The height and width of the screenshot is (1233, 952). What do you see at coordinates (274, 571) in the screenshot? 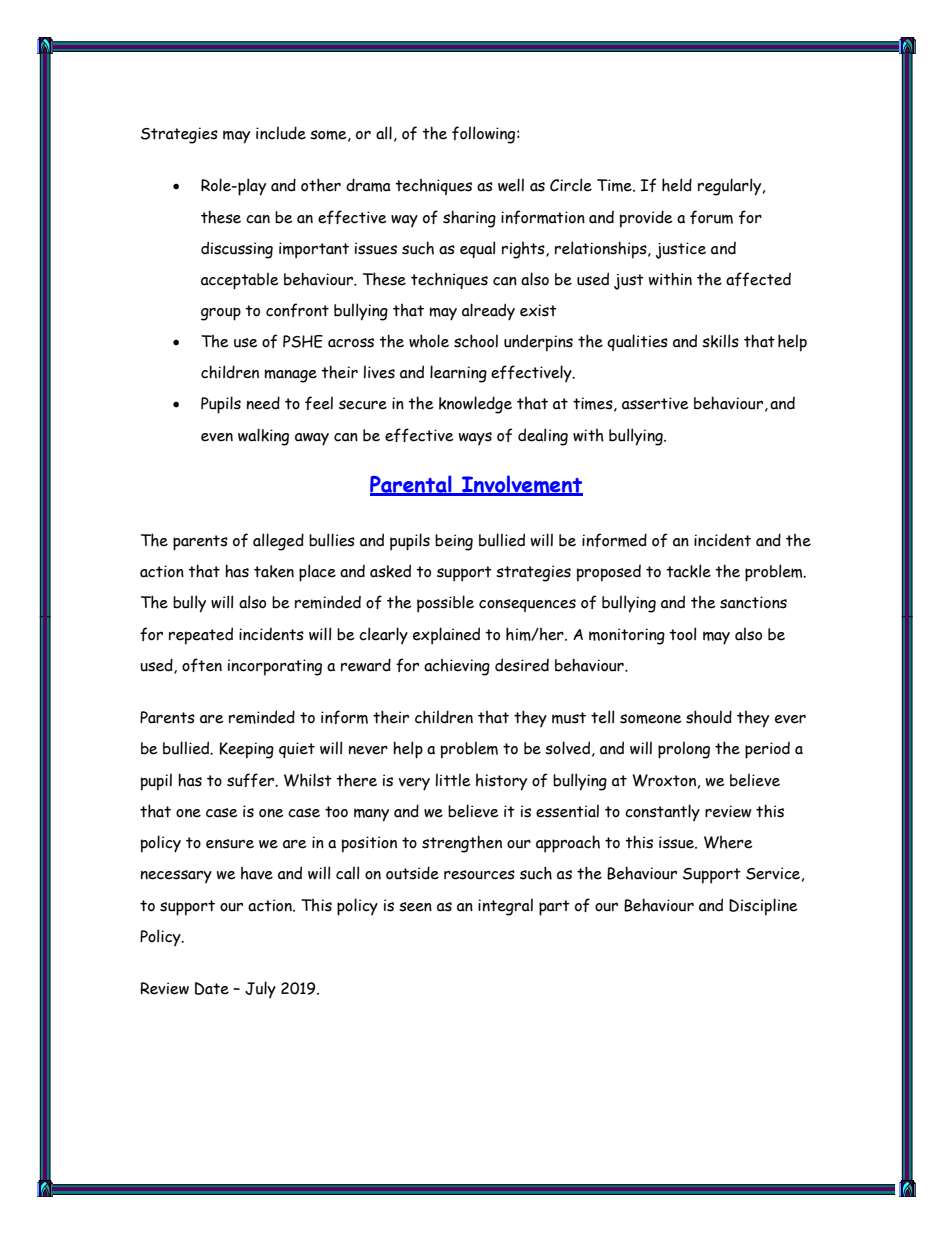
I see `taken` at bounding box center [274, 571].
